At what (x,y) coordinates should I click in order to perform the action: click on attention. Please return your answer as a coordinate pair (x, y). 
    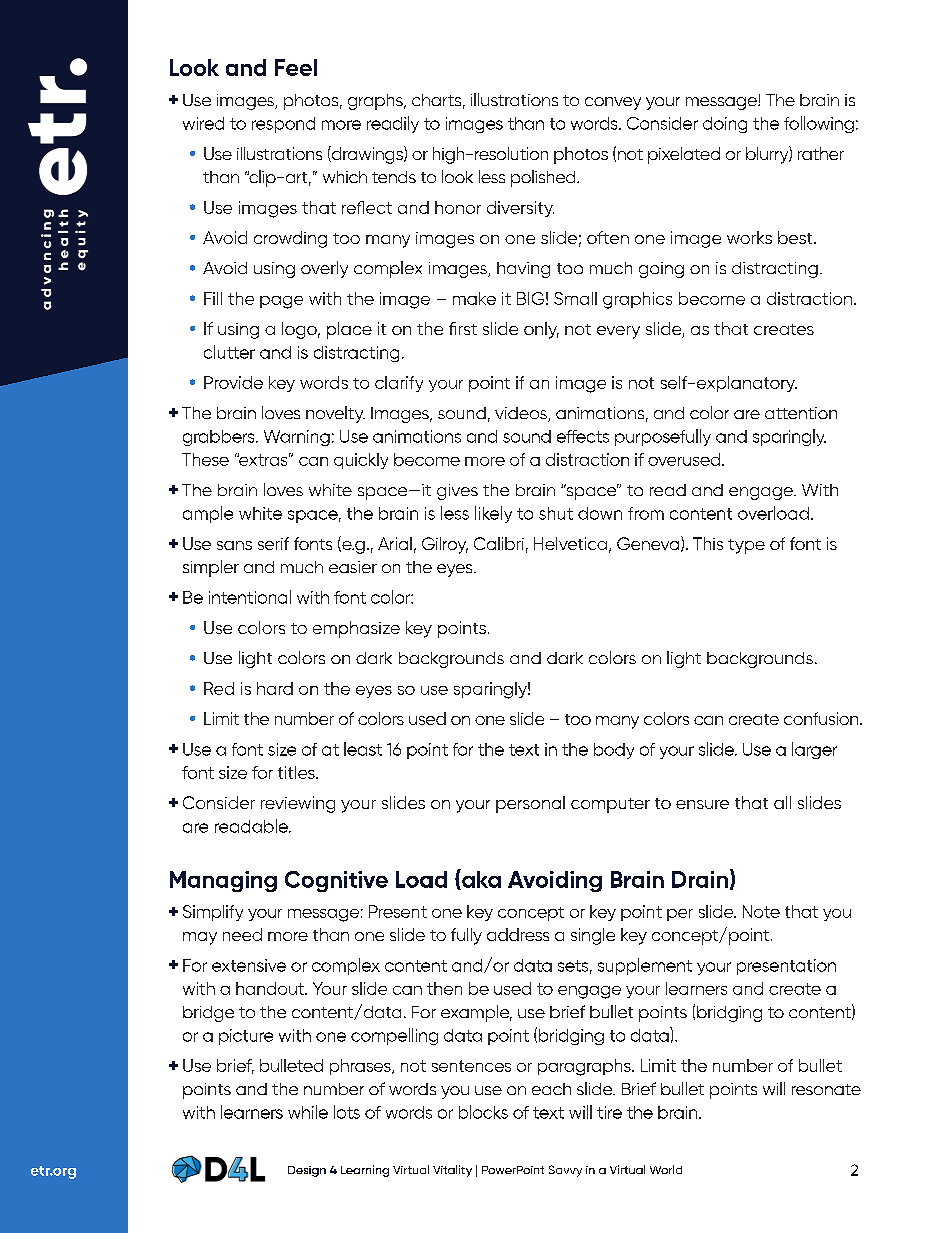
    Looking at the image, I should click on (801, 413).
